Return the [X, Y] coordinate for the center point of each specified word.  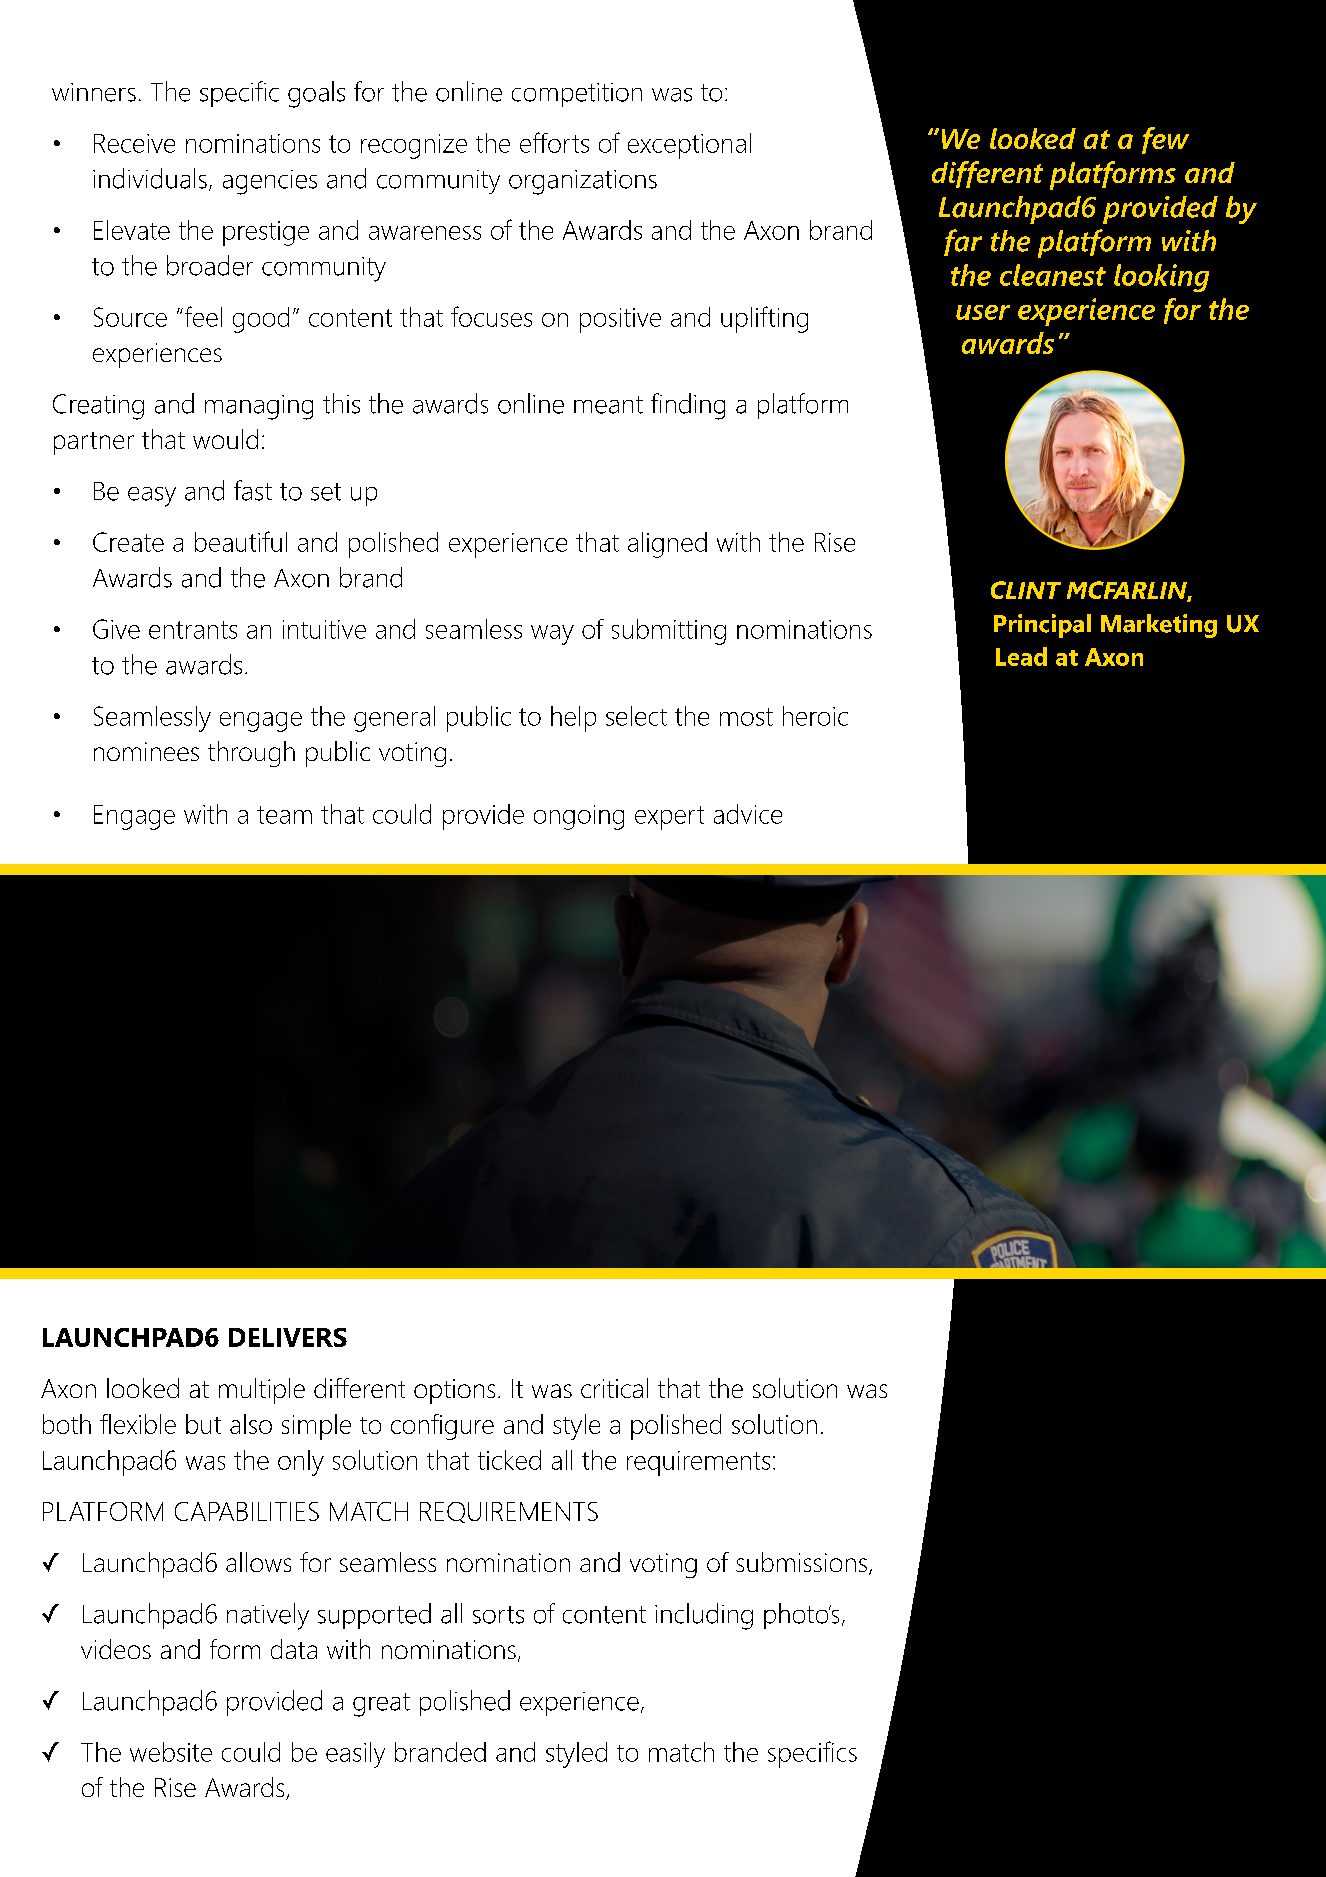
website [171, 1752]
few [1165, 140]
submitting [669, 632]
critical [614, 1388]
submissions [801, 1562]
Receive [134, 143]
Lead [1021, 656]
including [704, 1616]
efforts [554, 142]
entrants [193, 630]
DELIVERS [288, 1337]
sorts [498, 1615]
